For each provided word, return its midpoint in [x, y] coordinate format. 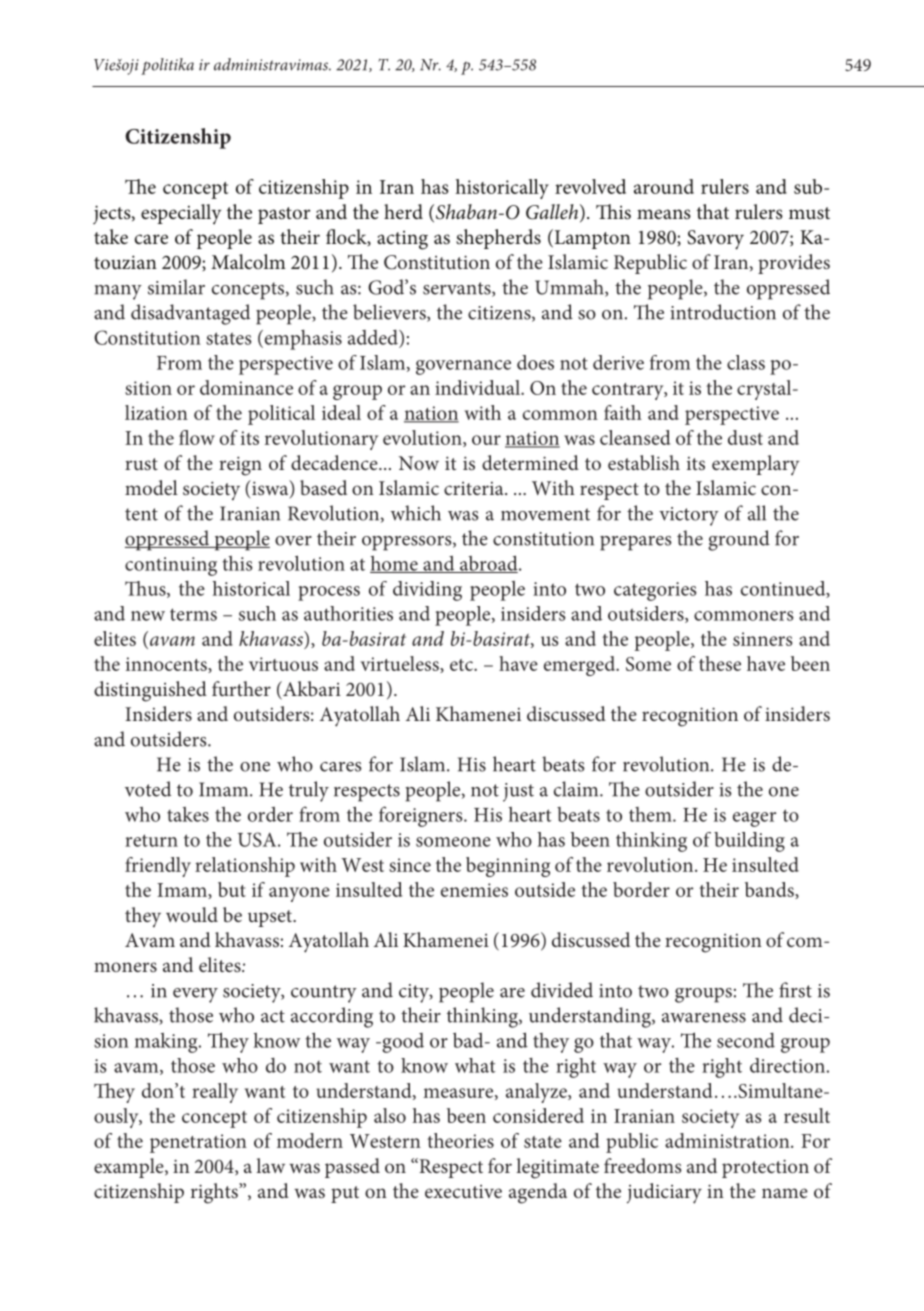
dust [745, 437]
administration [728, 1140]
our [486, 440]
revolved [590, 186]
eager [754, 819]
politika [167, 66]
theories [460, 1140]
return [151, 840]
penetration [198, 1143]
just [518, 792]
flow [197, 437]
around [664, 186]
